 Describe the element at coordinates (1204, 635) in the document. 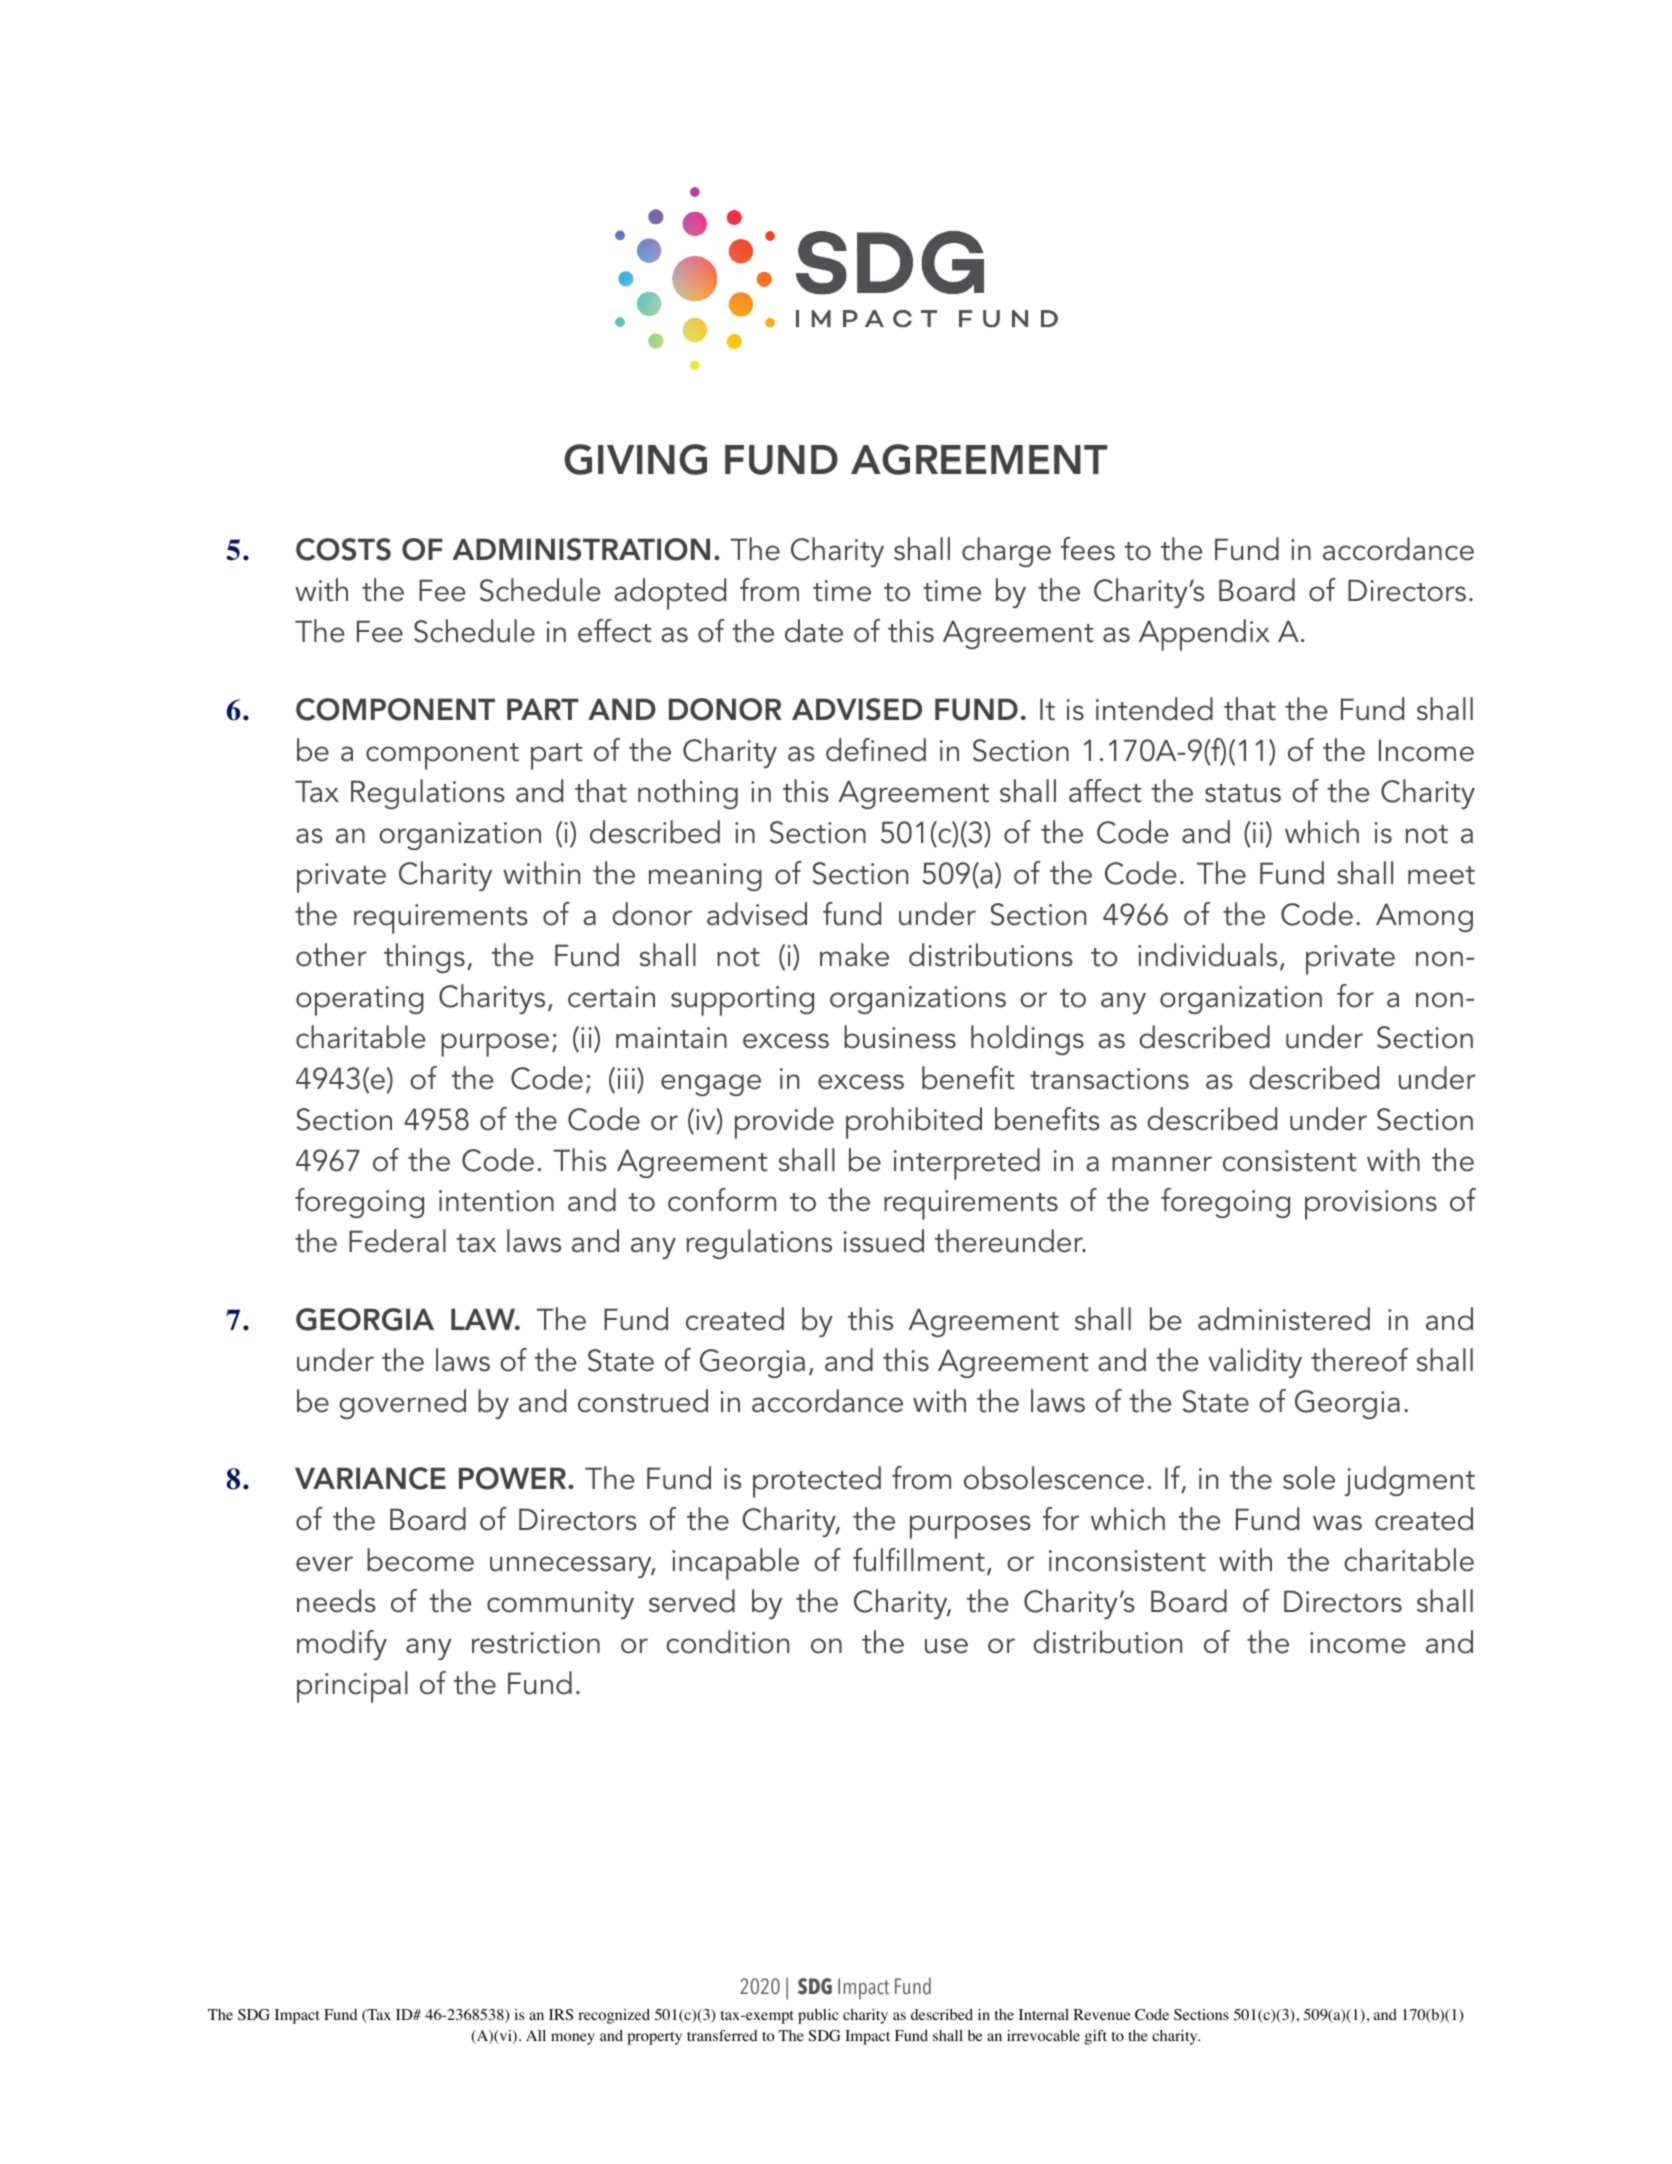

I see `Appendix` at that location.
